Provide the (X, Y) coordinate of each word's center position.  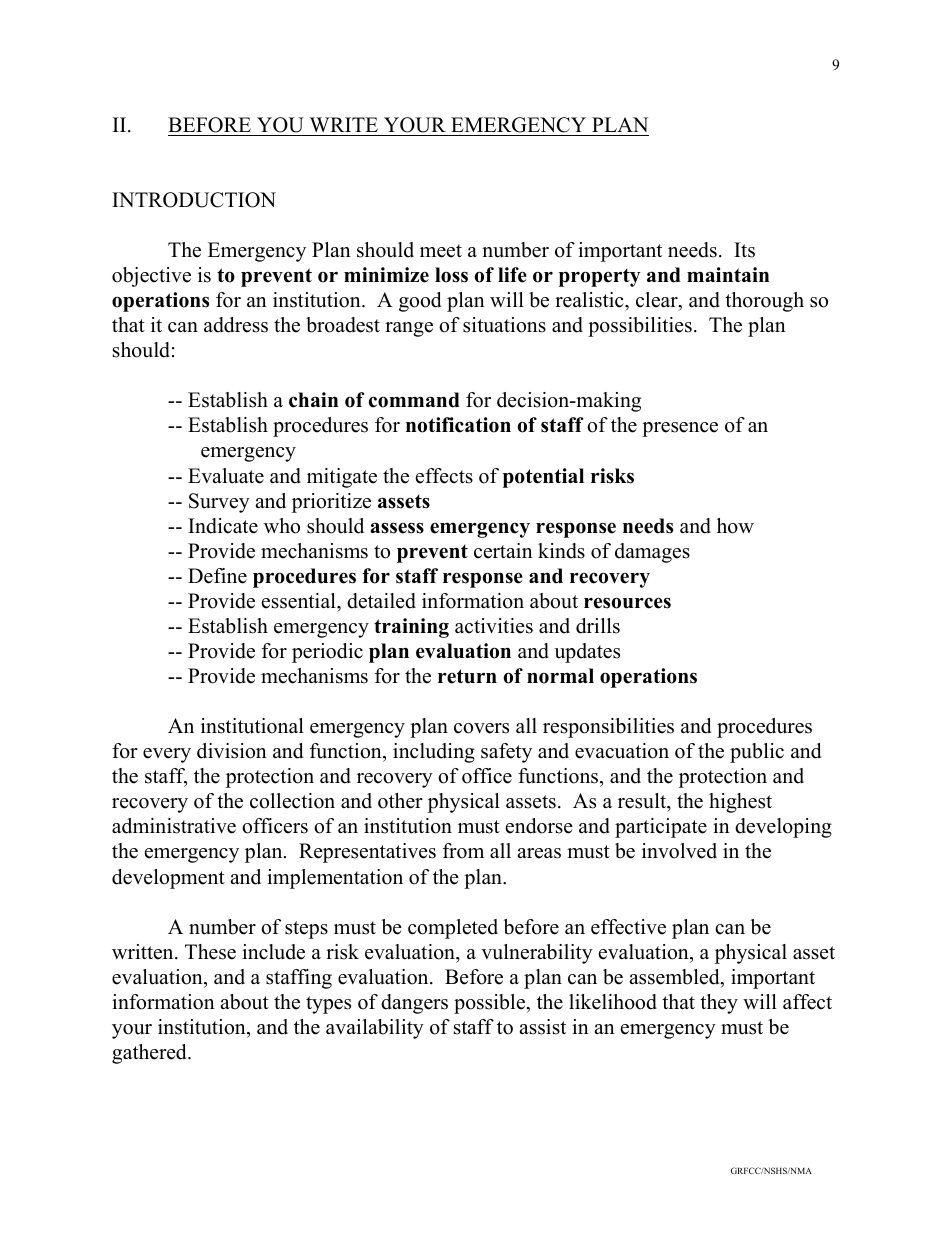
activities (494, 626)
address (236, 325)
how (735, 526)
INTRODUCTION (194, 200)
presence (680, 429)
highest (740, 803)
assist (542, 1027)
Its (744, 250)
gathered (150, 1054)
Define (217, 576)
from (463, 851)
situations (504, 325)
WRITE (344, 124)
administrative (174, 826)
